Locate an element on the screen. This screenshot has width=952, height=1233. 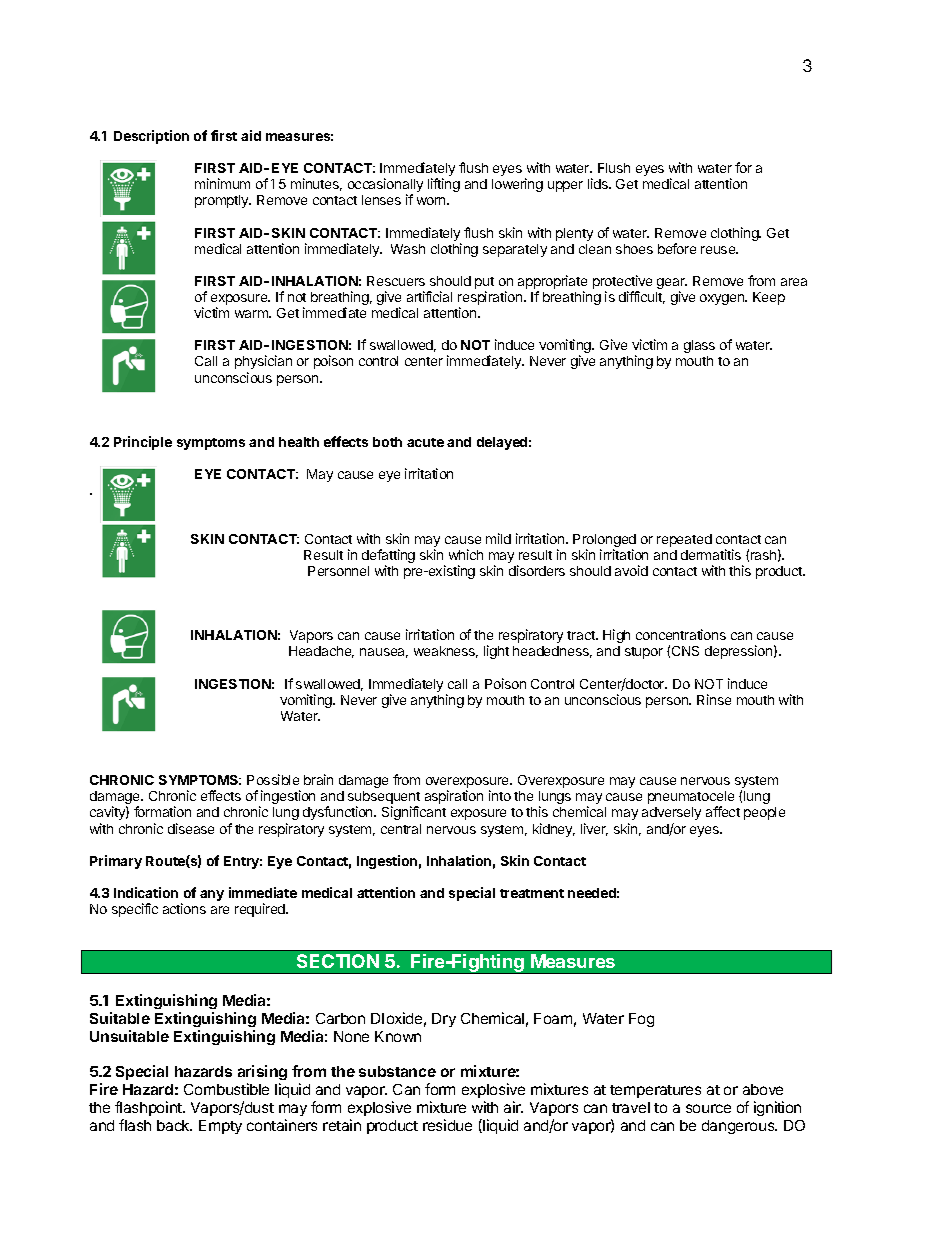
light is located at coordinates (496, 652).
